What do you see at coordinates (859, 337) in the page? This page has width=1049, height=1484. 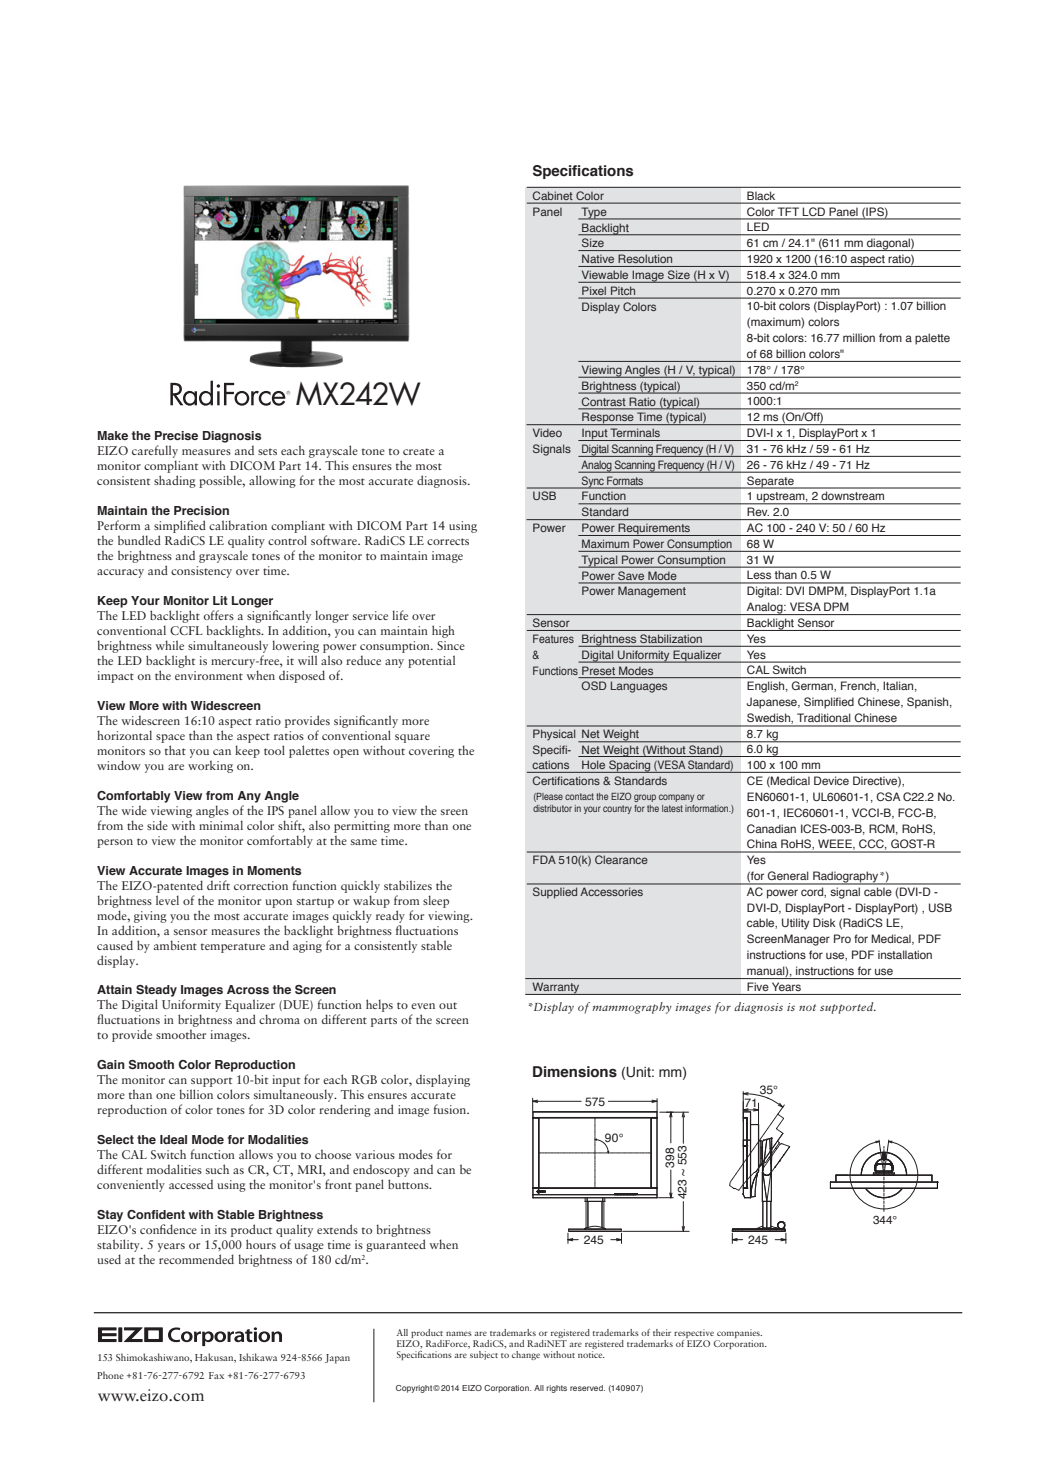 I see `million` at bounding box center [859, 337].
